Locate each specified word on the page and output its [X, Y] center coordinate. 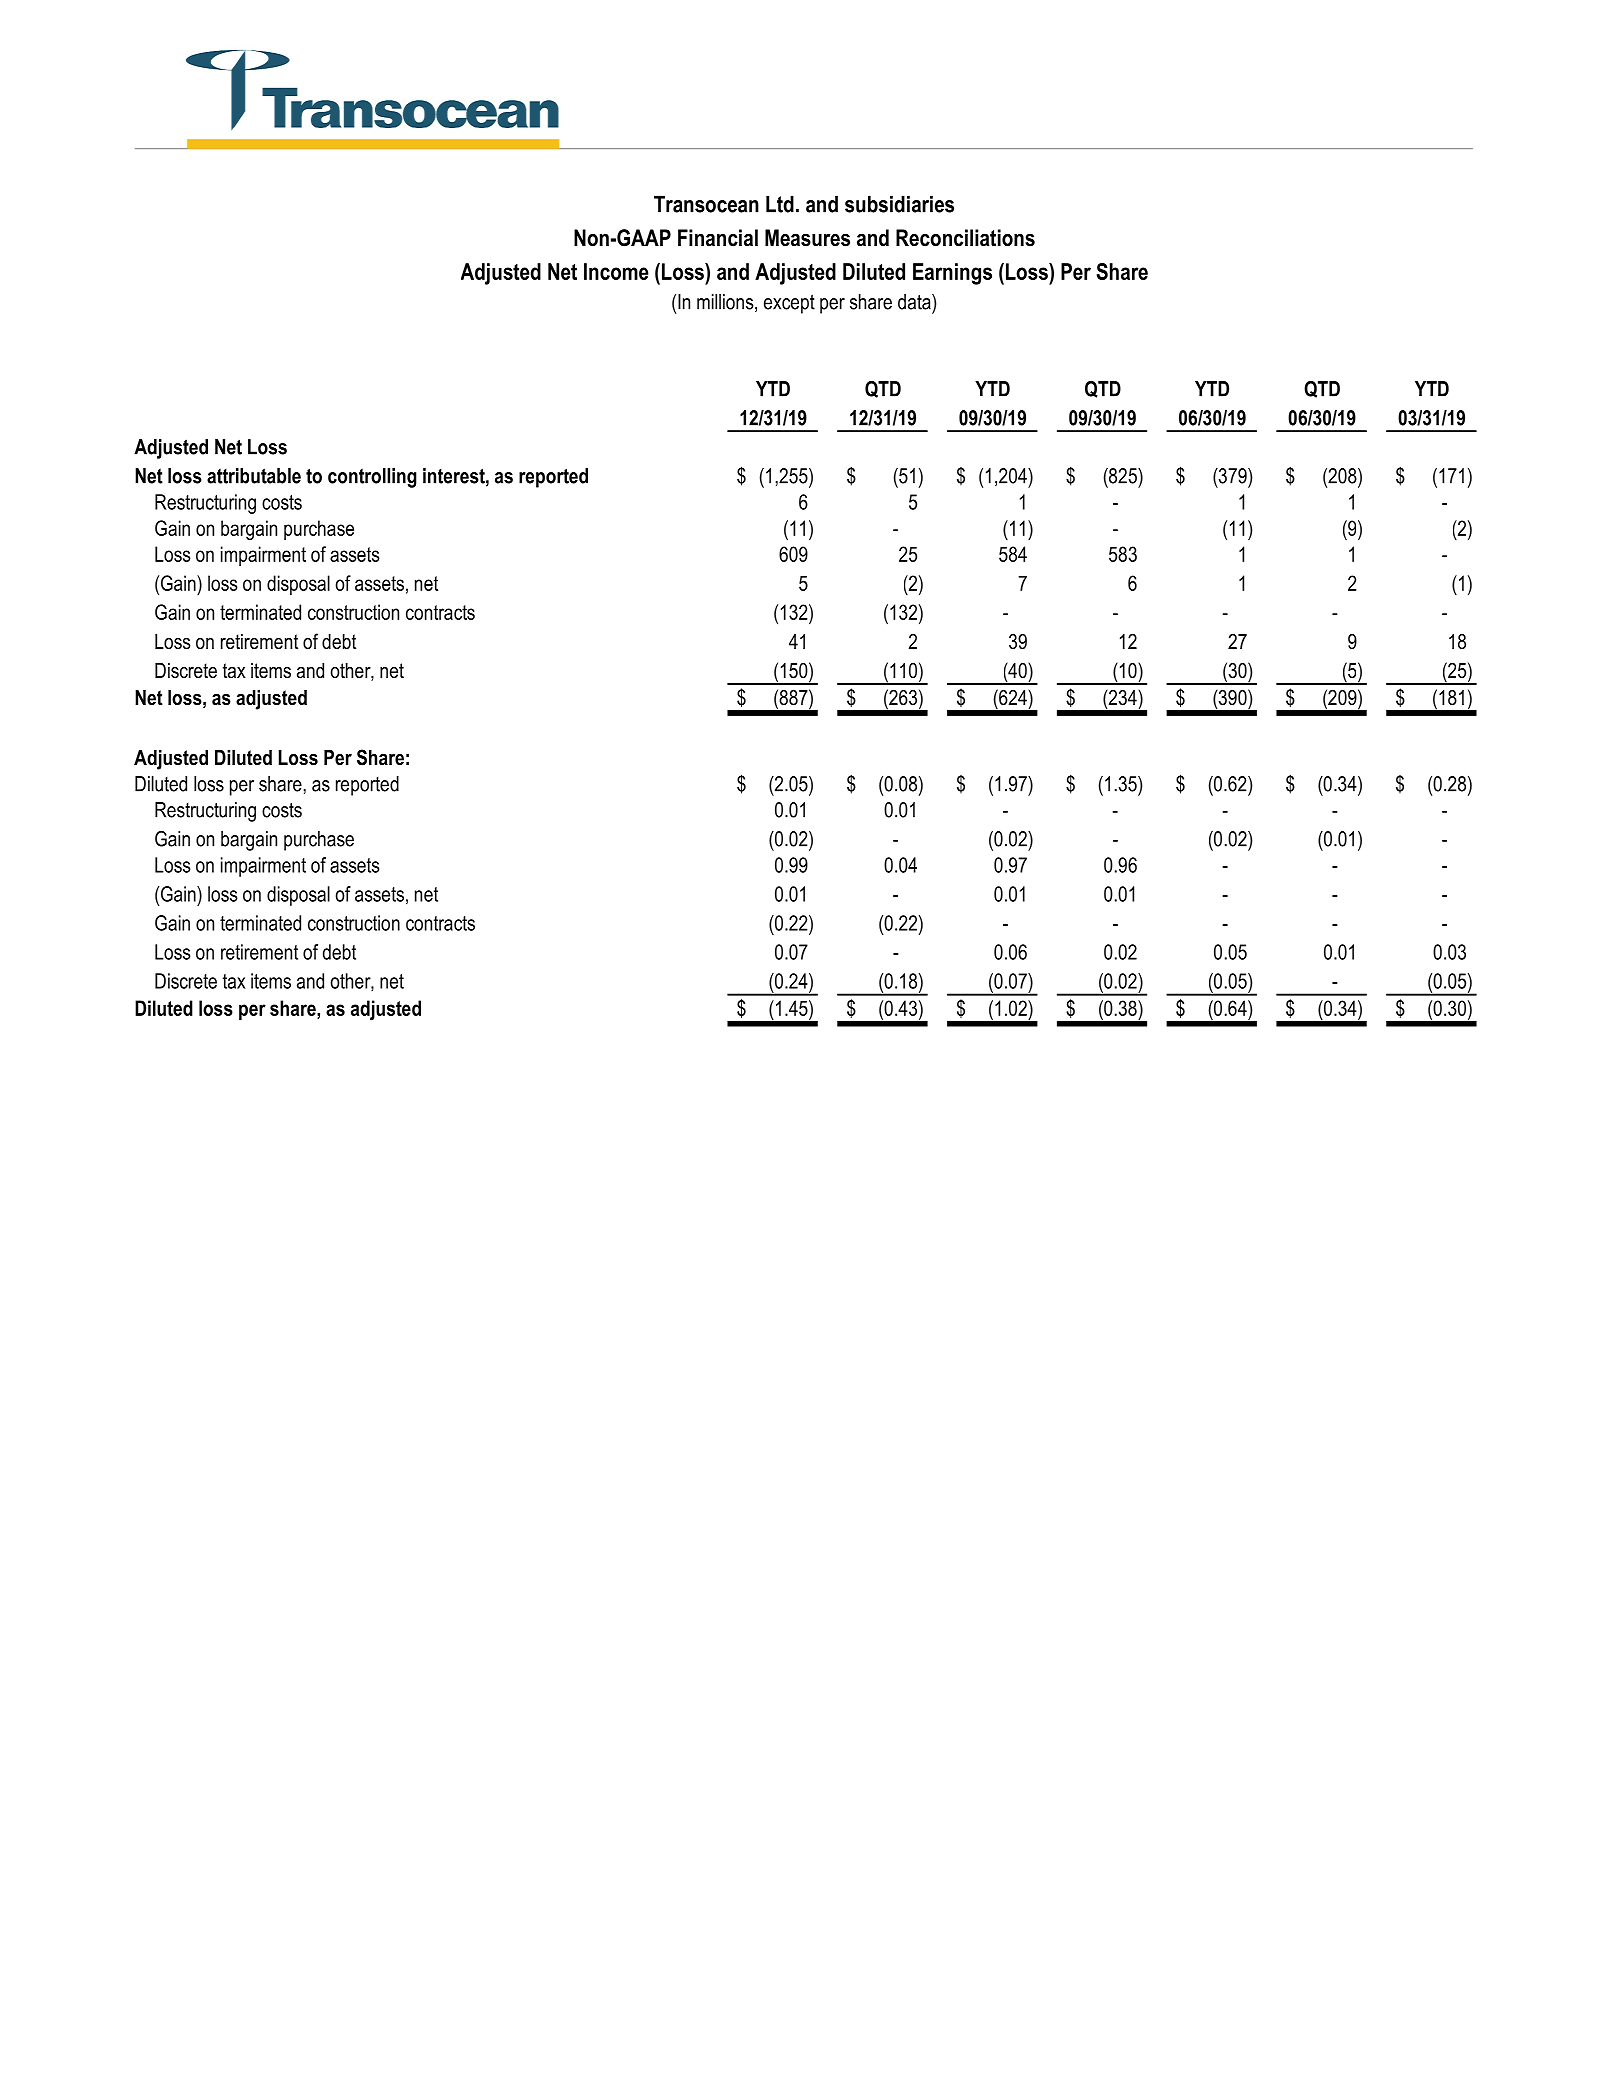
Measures [807, 238]
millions [726, 303]
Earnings [952, 274]
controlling [372, 478]
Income [616, 271]
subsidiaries [899, 204]
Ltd [780, 204]
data [915, 302]
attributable [254, 476]
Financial [718, 238]
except [789, 304]
